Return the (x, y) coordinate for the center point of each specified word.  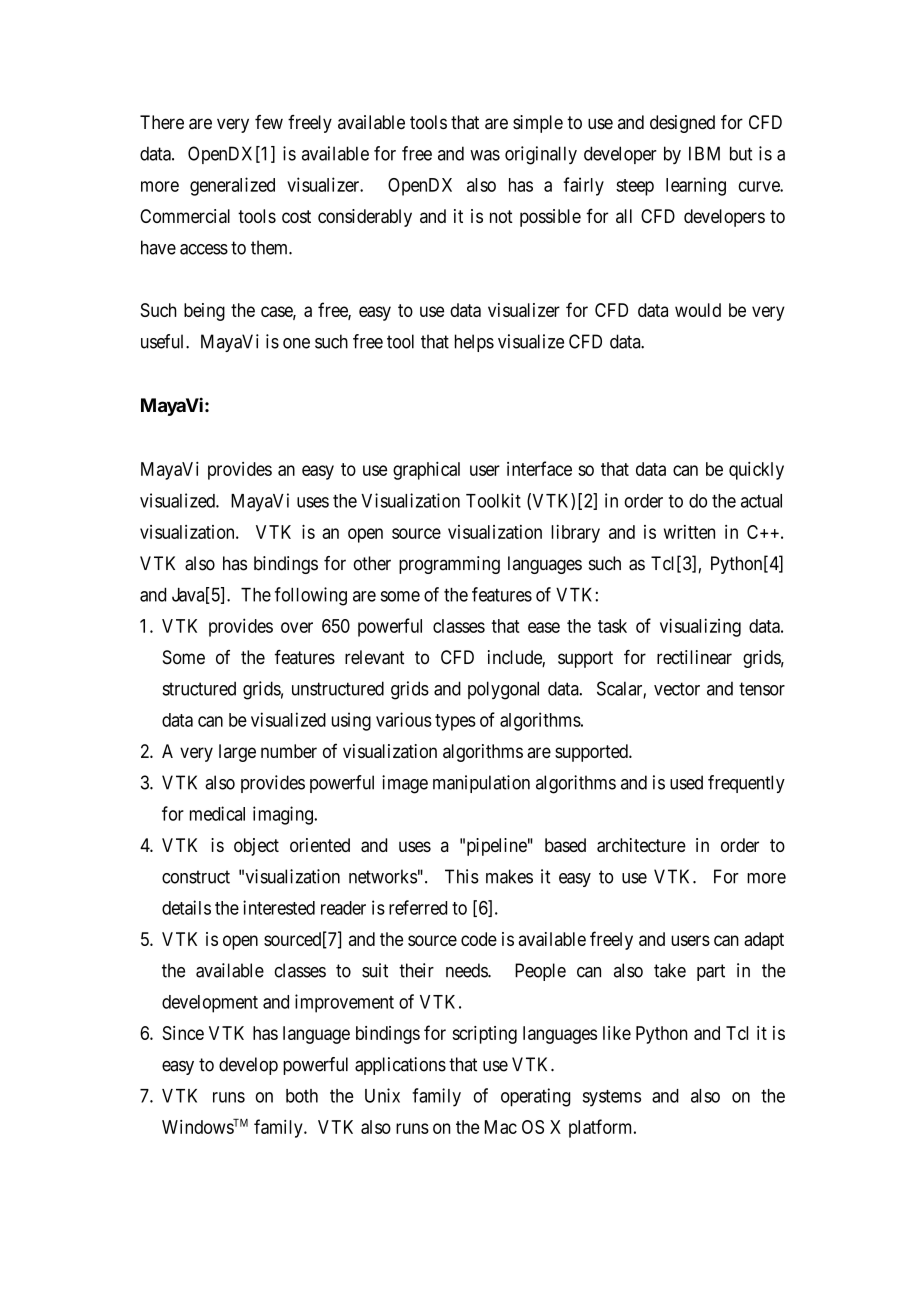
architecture (641, 845)
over (297, 627)
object (256, 847)
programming (449, 565)
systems (612, 1098)
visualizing (700, 627)
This (462, 876)
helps (474, 343)
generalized (232, 186)
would (698, 310)
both (302, 1096)
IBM (704, 153)
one (296, 343)
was (485, 155)
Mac (501, 1127)
